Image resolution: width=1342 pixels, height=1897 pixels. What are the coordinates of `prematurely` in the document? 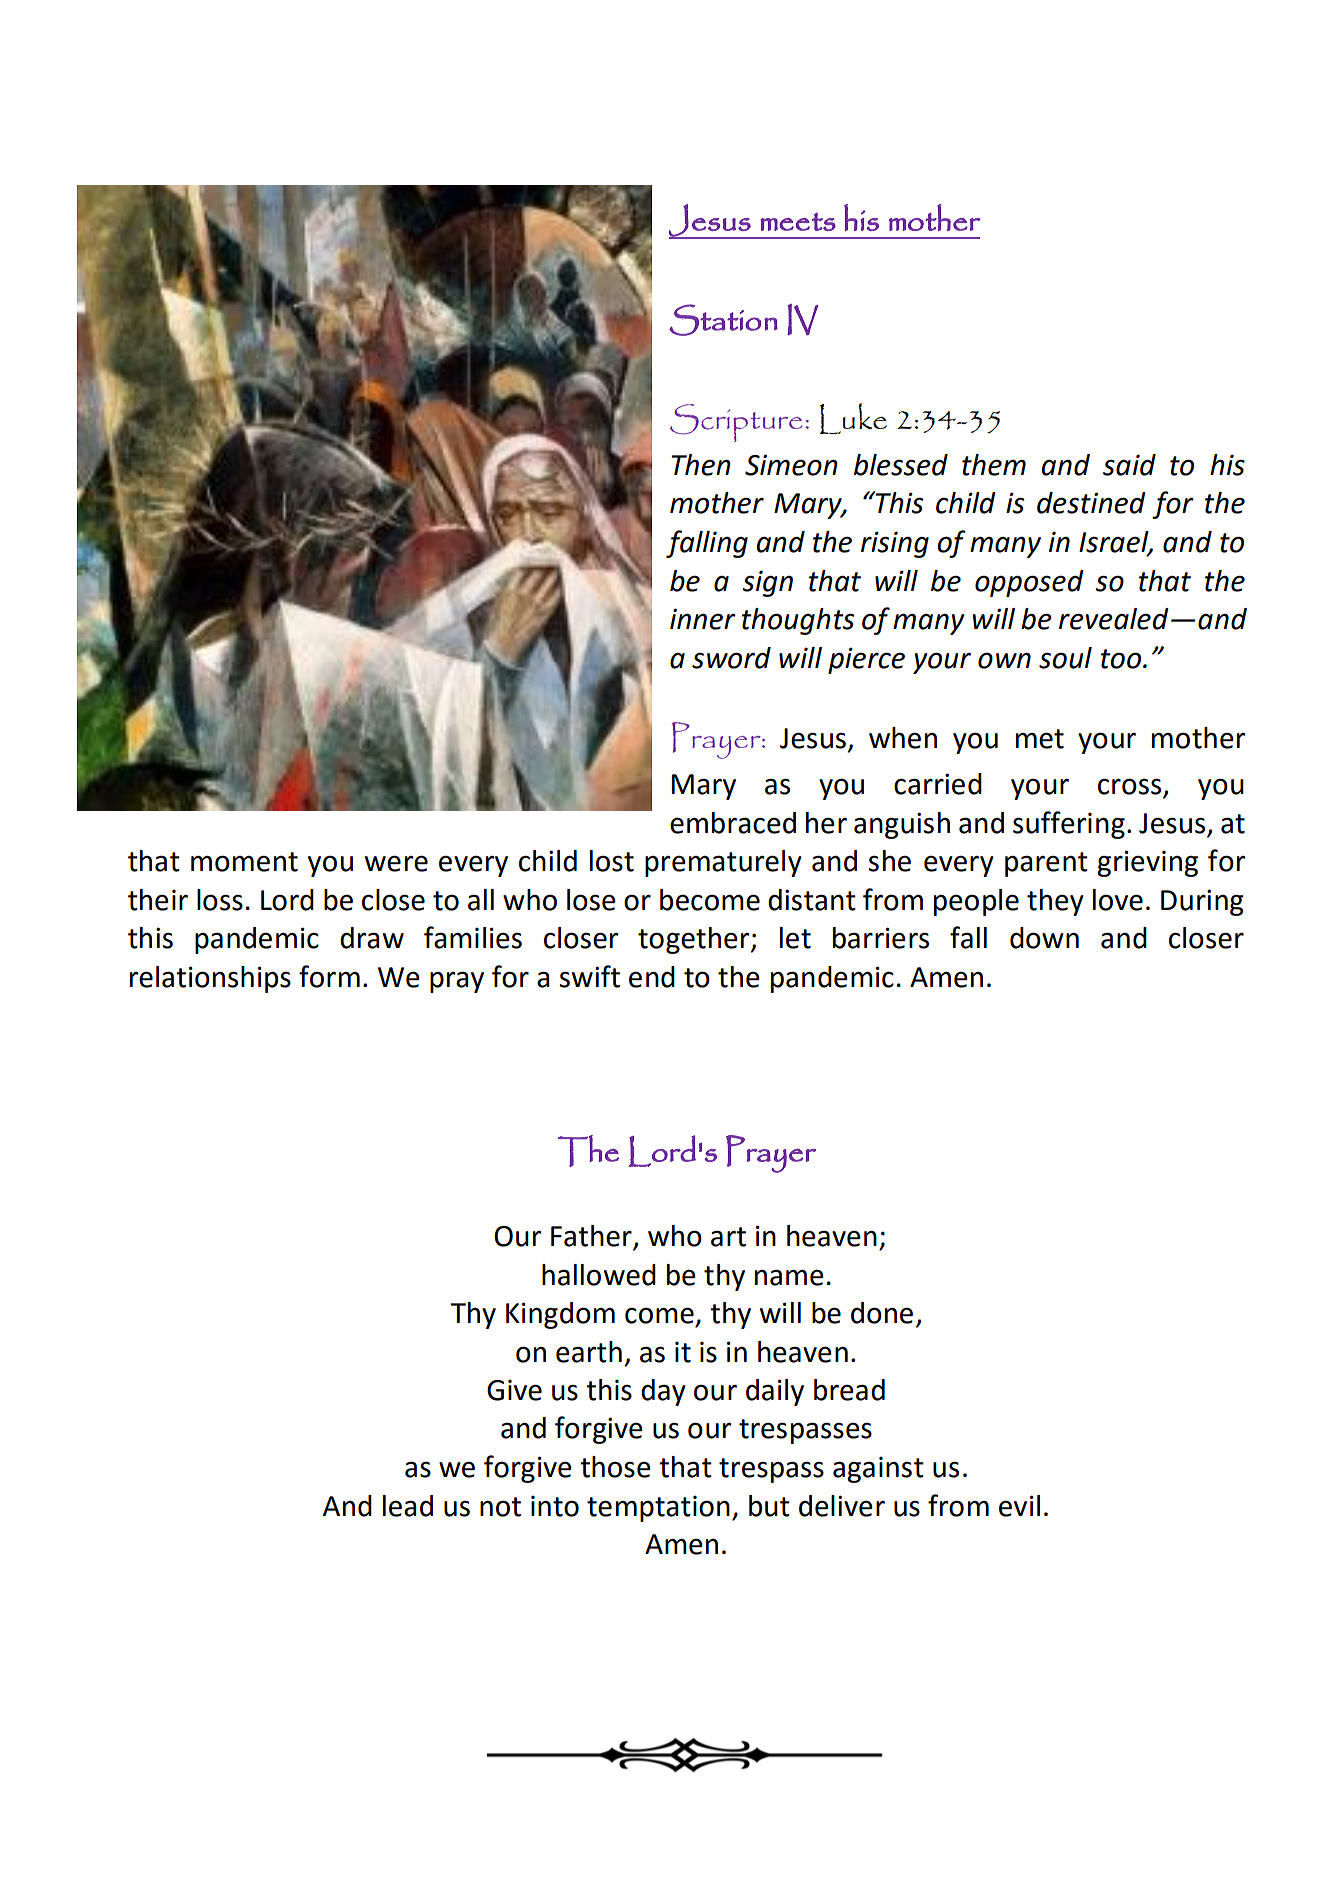 It's located at (723, 863).
